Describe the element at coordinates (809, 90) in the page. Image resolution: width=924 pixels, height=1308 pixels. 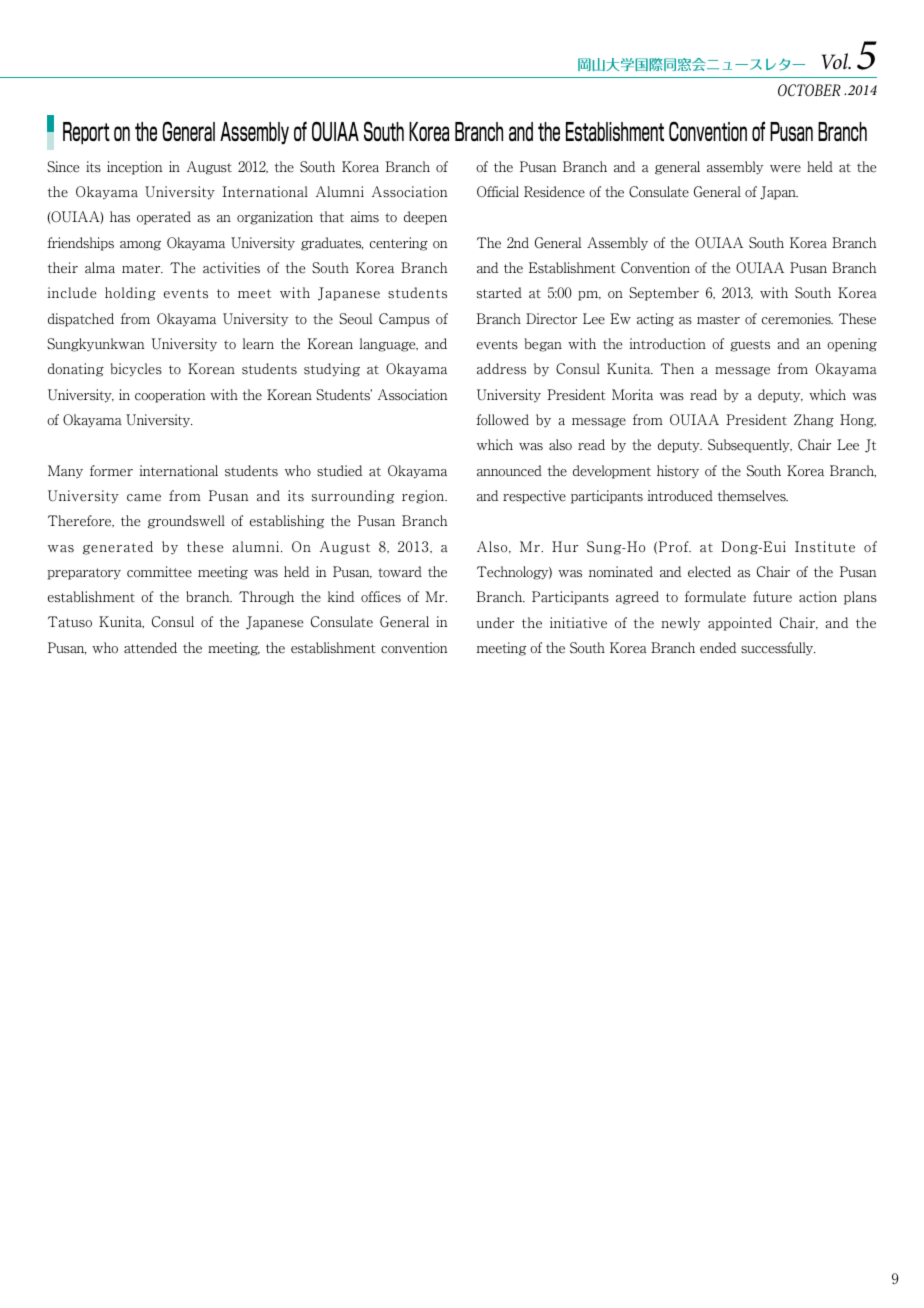
I see `OCTOBER` at that location.
